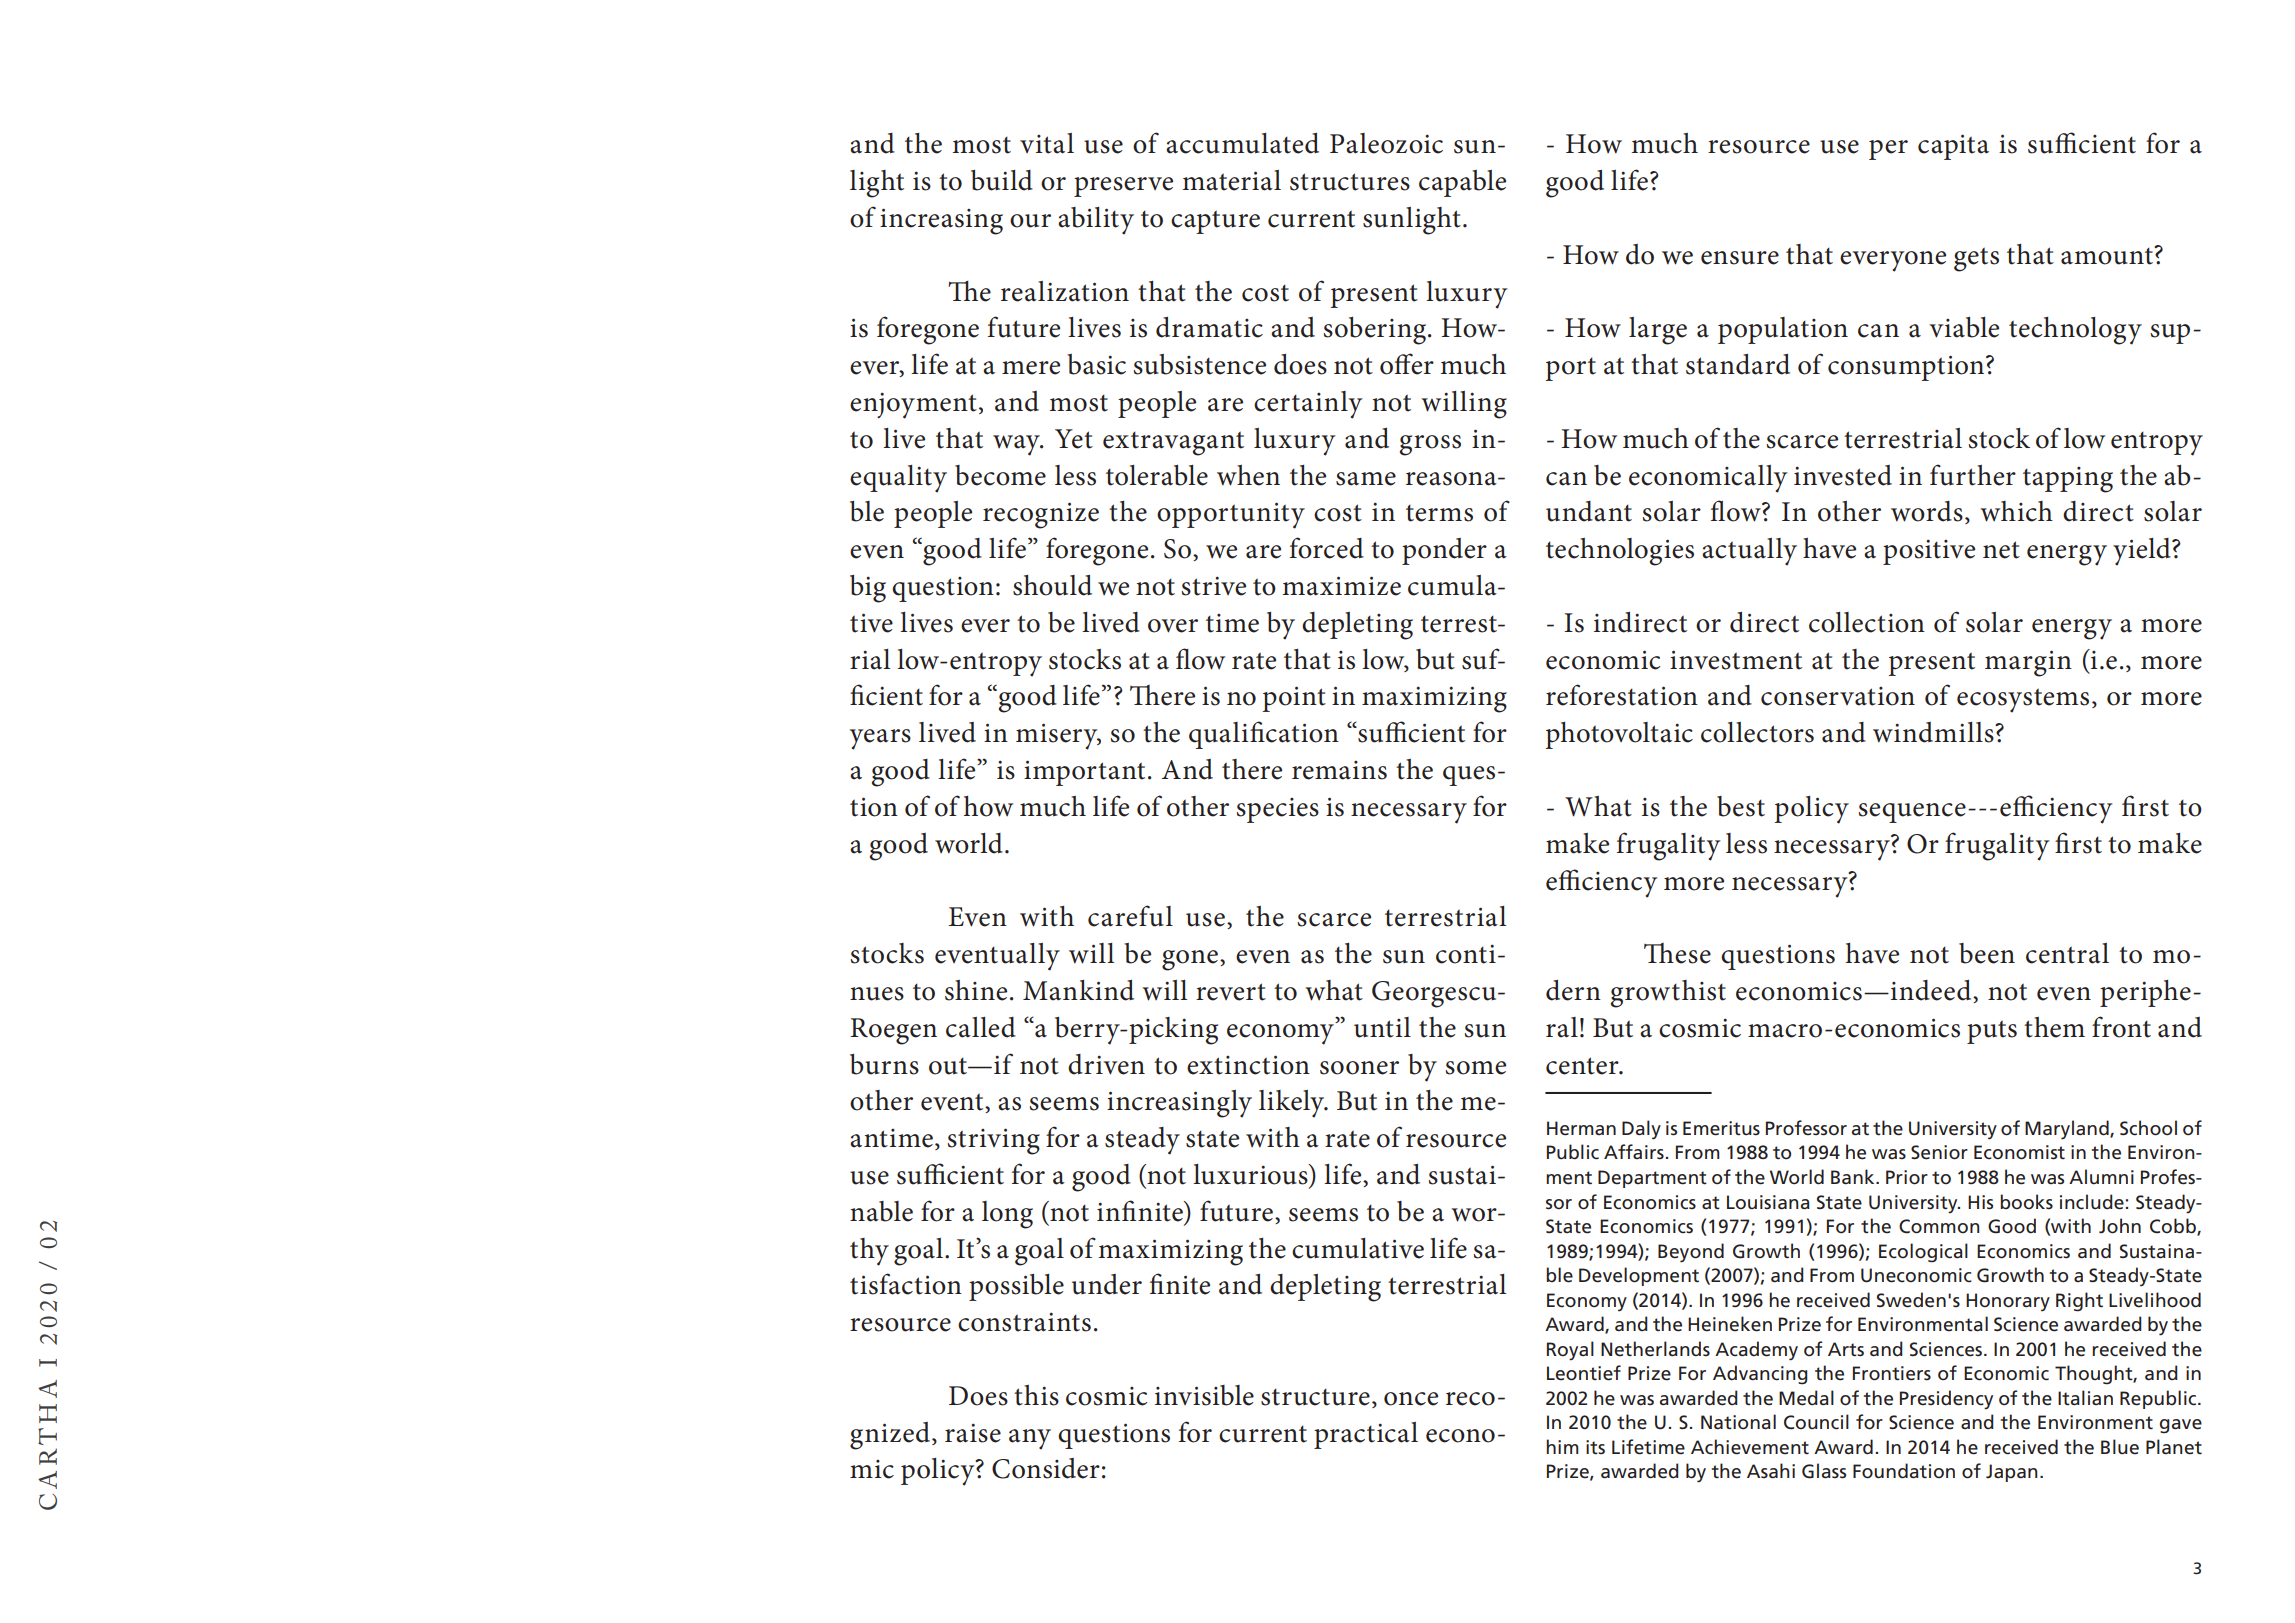  Describe the element at coordinates (1475, 1068) in the image. I see `some` at that location.
